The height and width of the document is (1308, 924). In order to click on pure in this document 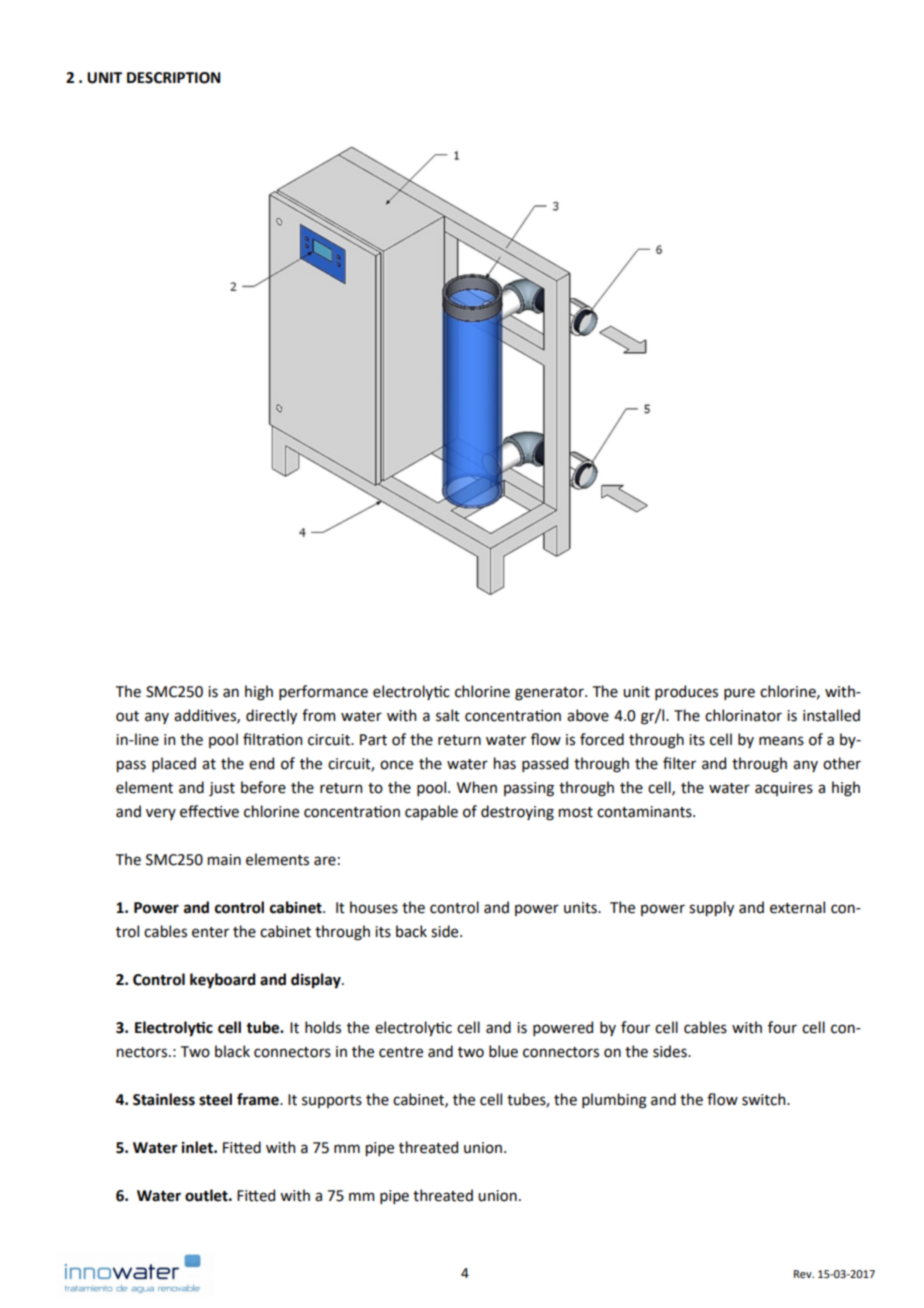, I will do `click(739, 694)`.
